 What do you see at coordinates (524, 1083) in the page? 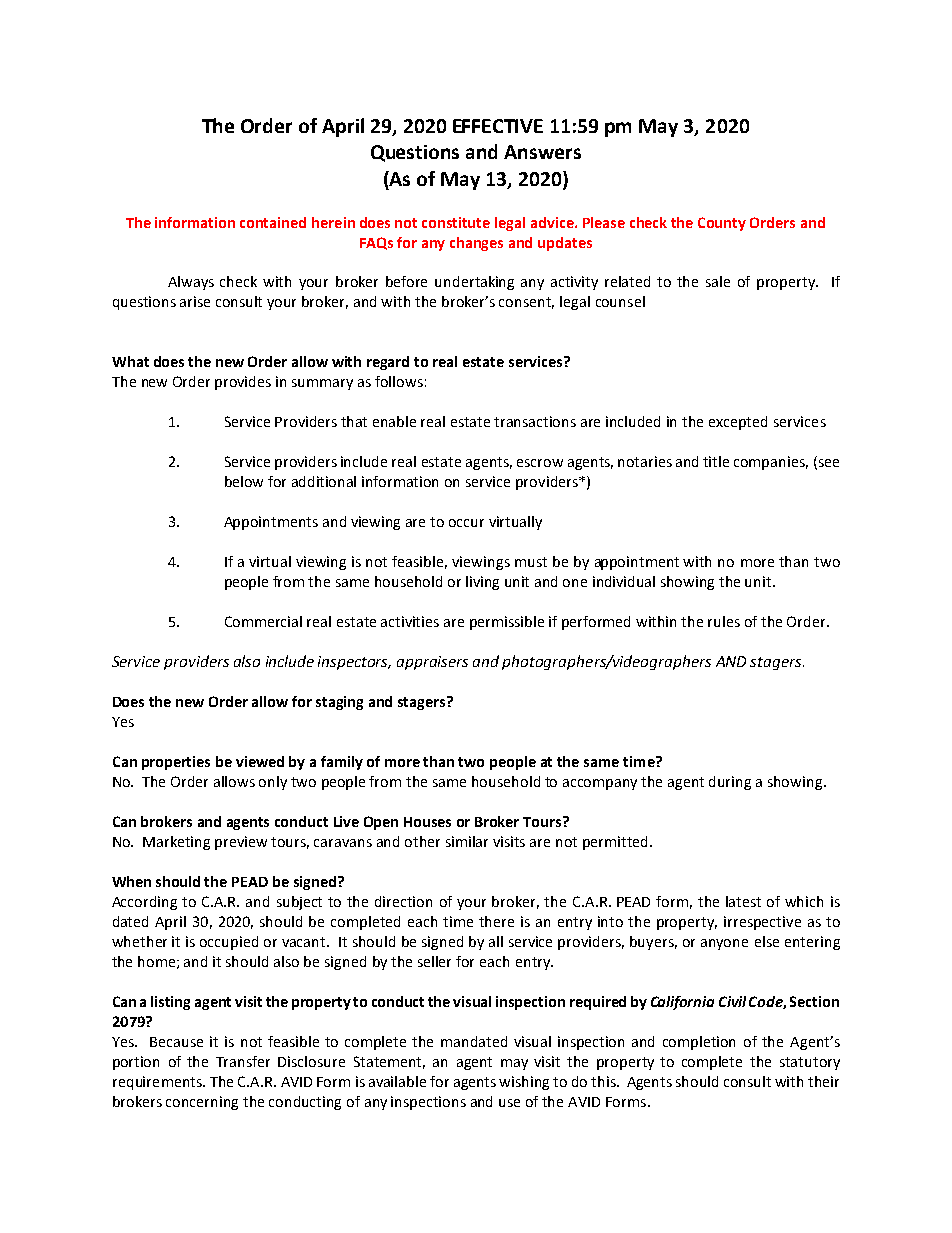
I see `wishing` at bounding box center [524, 1083].
